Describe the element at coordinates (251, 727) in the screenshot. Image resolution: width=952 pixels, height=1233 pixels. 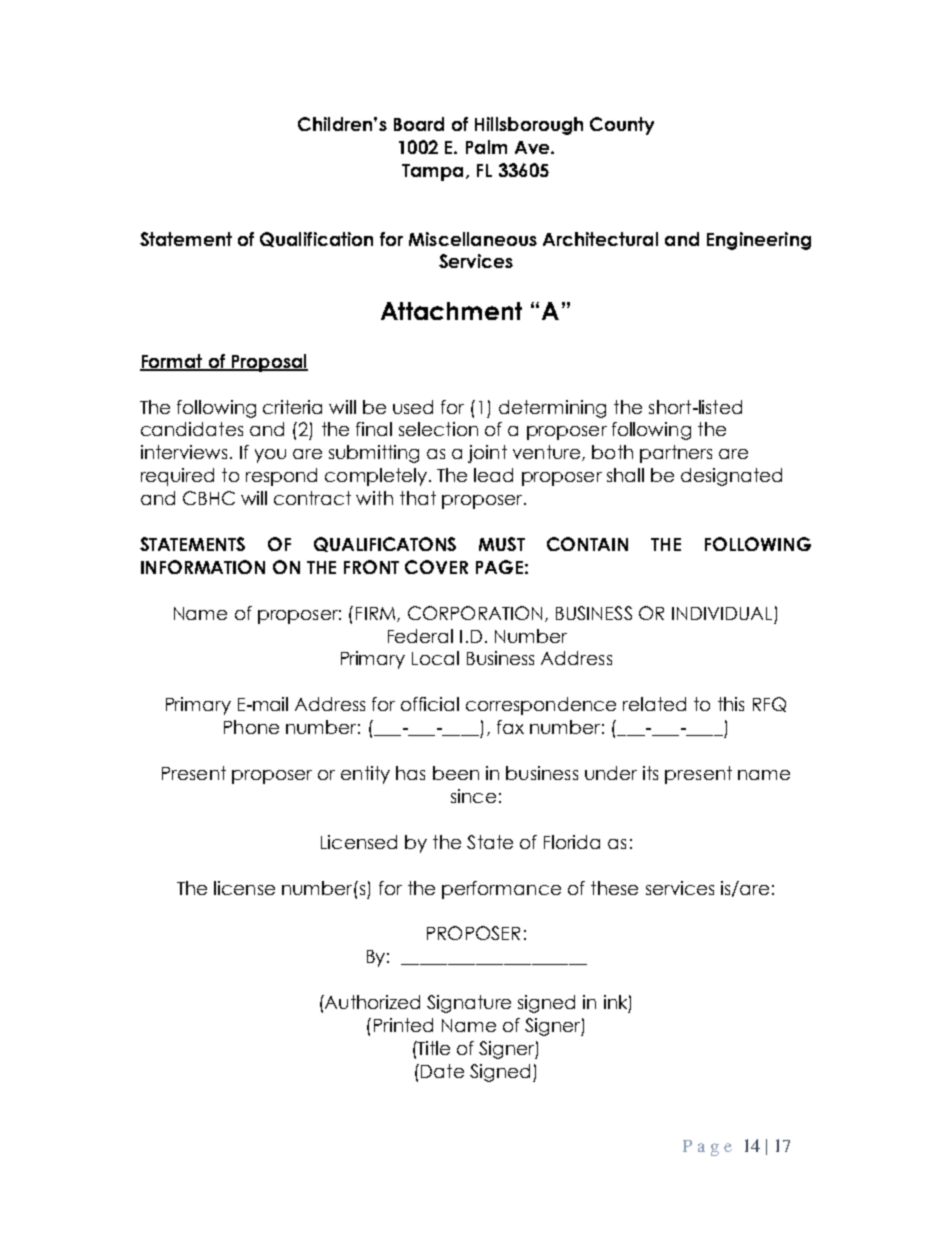
I see `Phone` at that location.
